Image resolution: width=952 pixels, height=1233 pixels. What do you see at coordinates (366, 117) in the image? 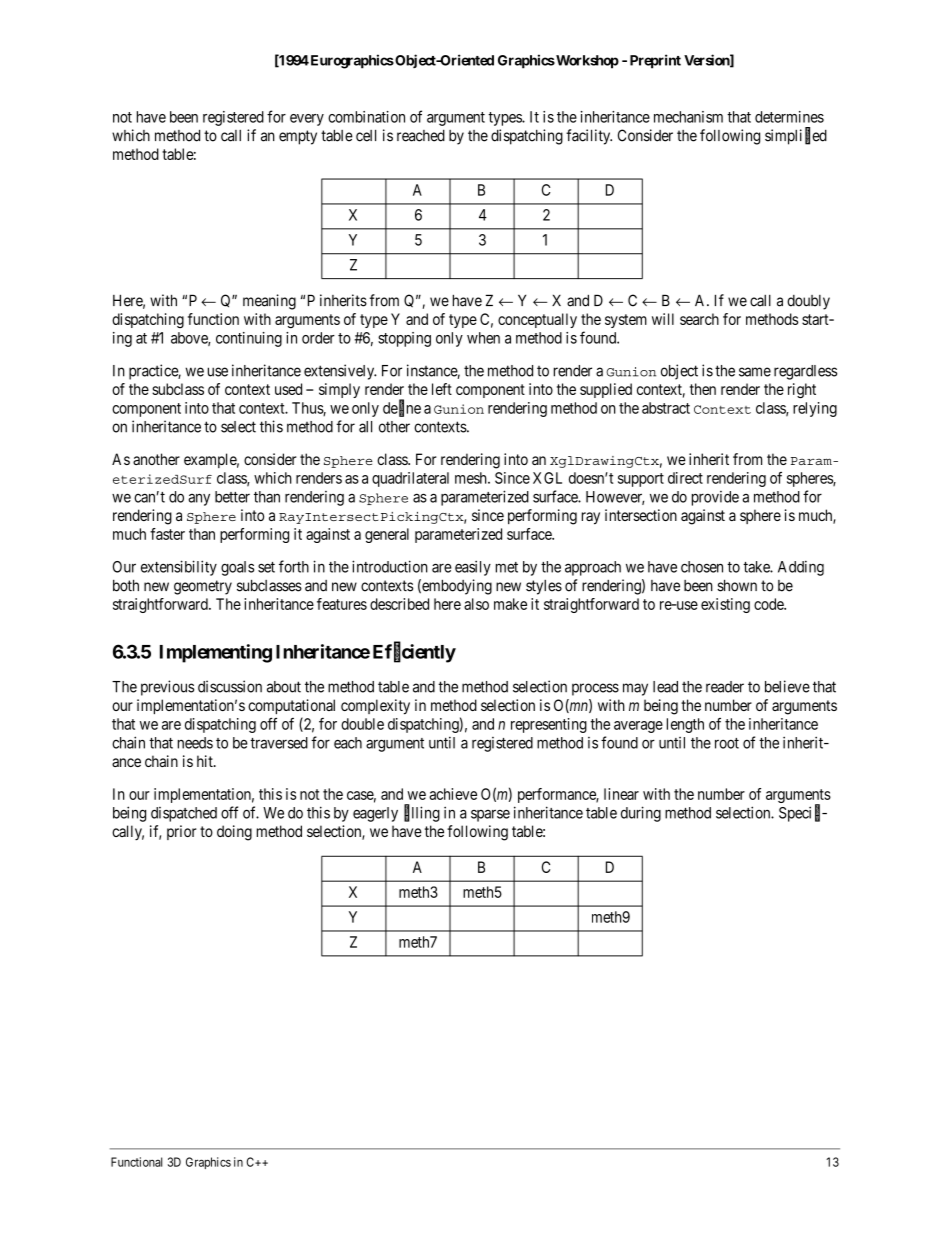
I see `combination` at bounding box center [366, 117].
